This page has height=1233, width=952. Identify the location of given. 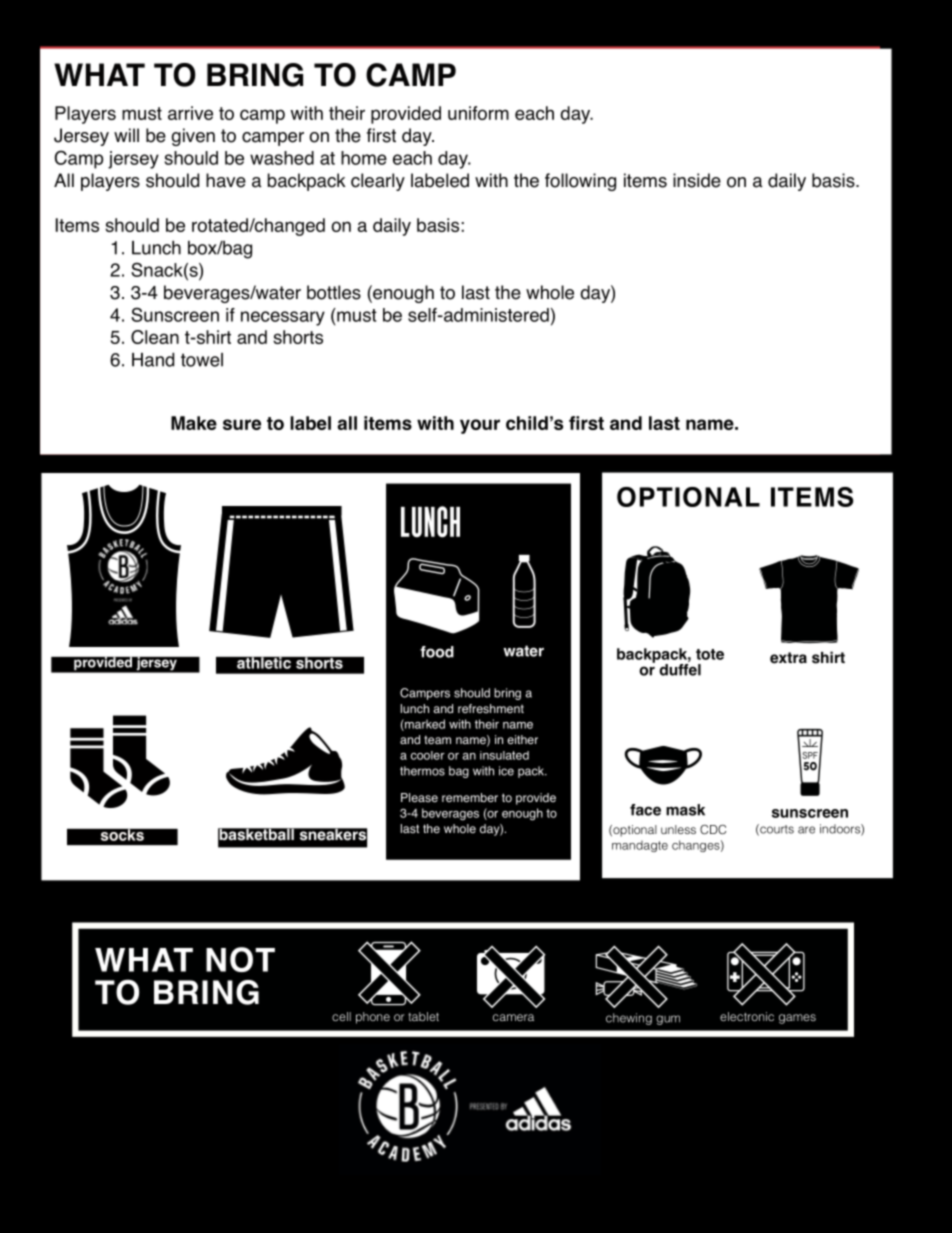
(193, 137).
